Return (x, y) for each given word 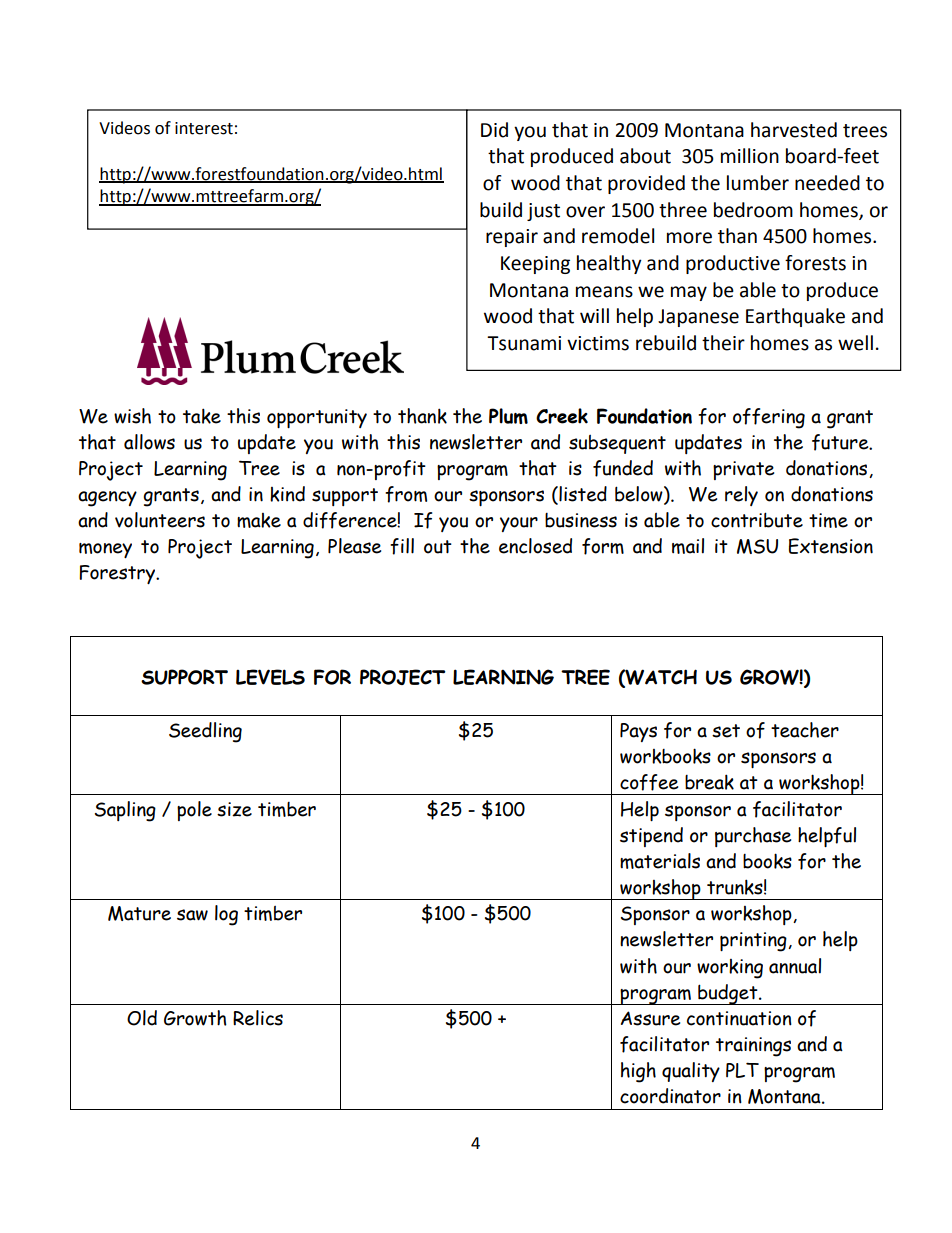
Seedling (205, 732)
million (750, 156)
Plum (508, 416)
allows (149, 442)
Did (494, 130)
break (709, 782)
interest (204, 128)
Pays (638, 732)
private (743, 470)
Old (142, 1018)
